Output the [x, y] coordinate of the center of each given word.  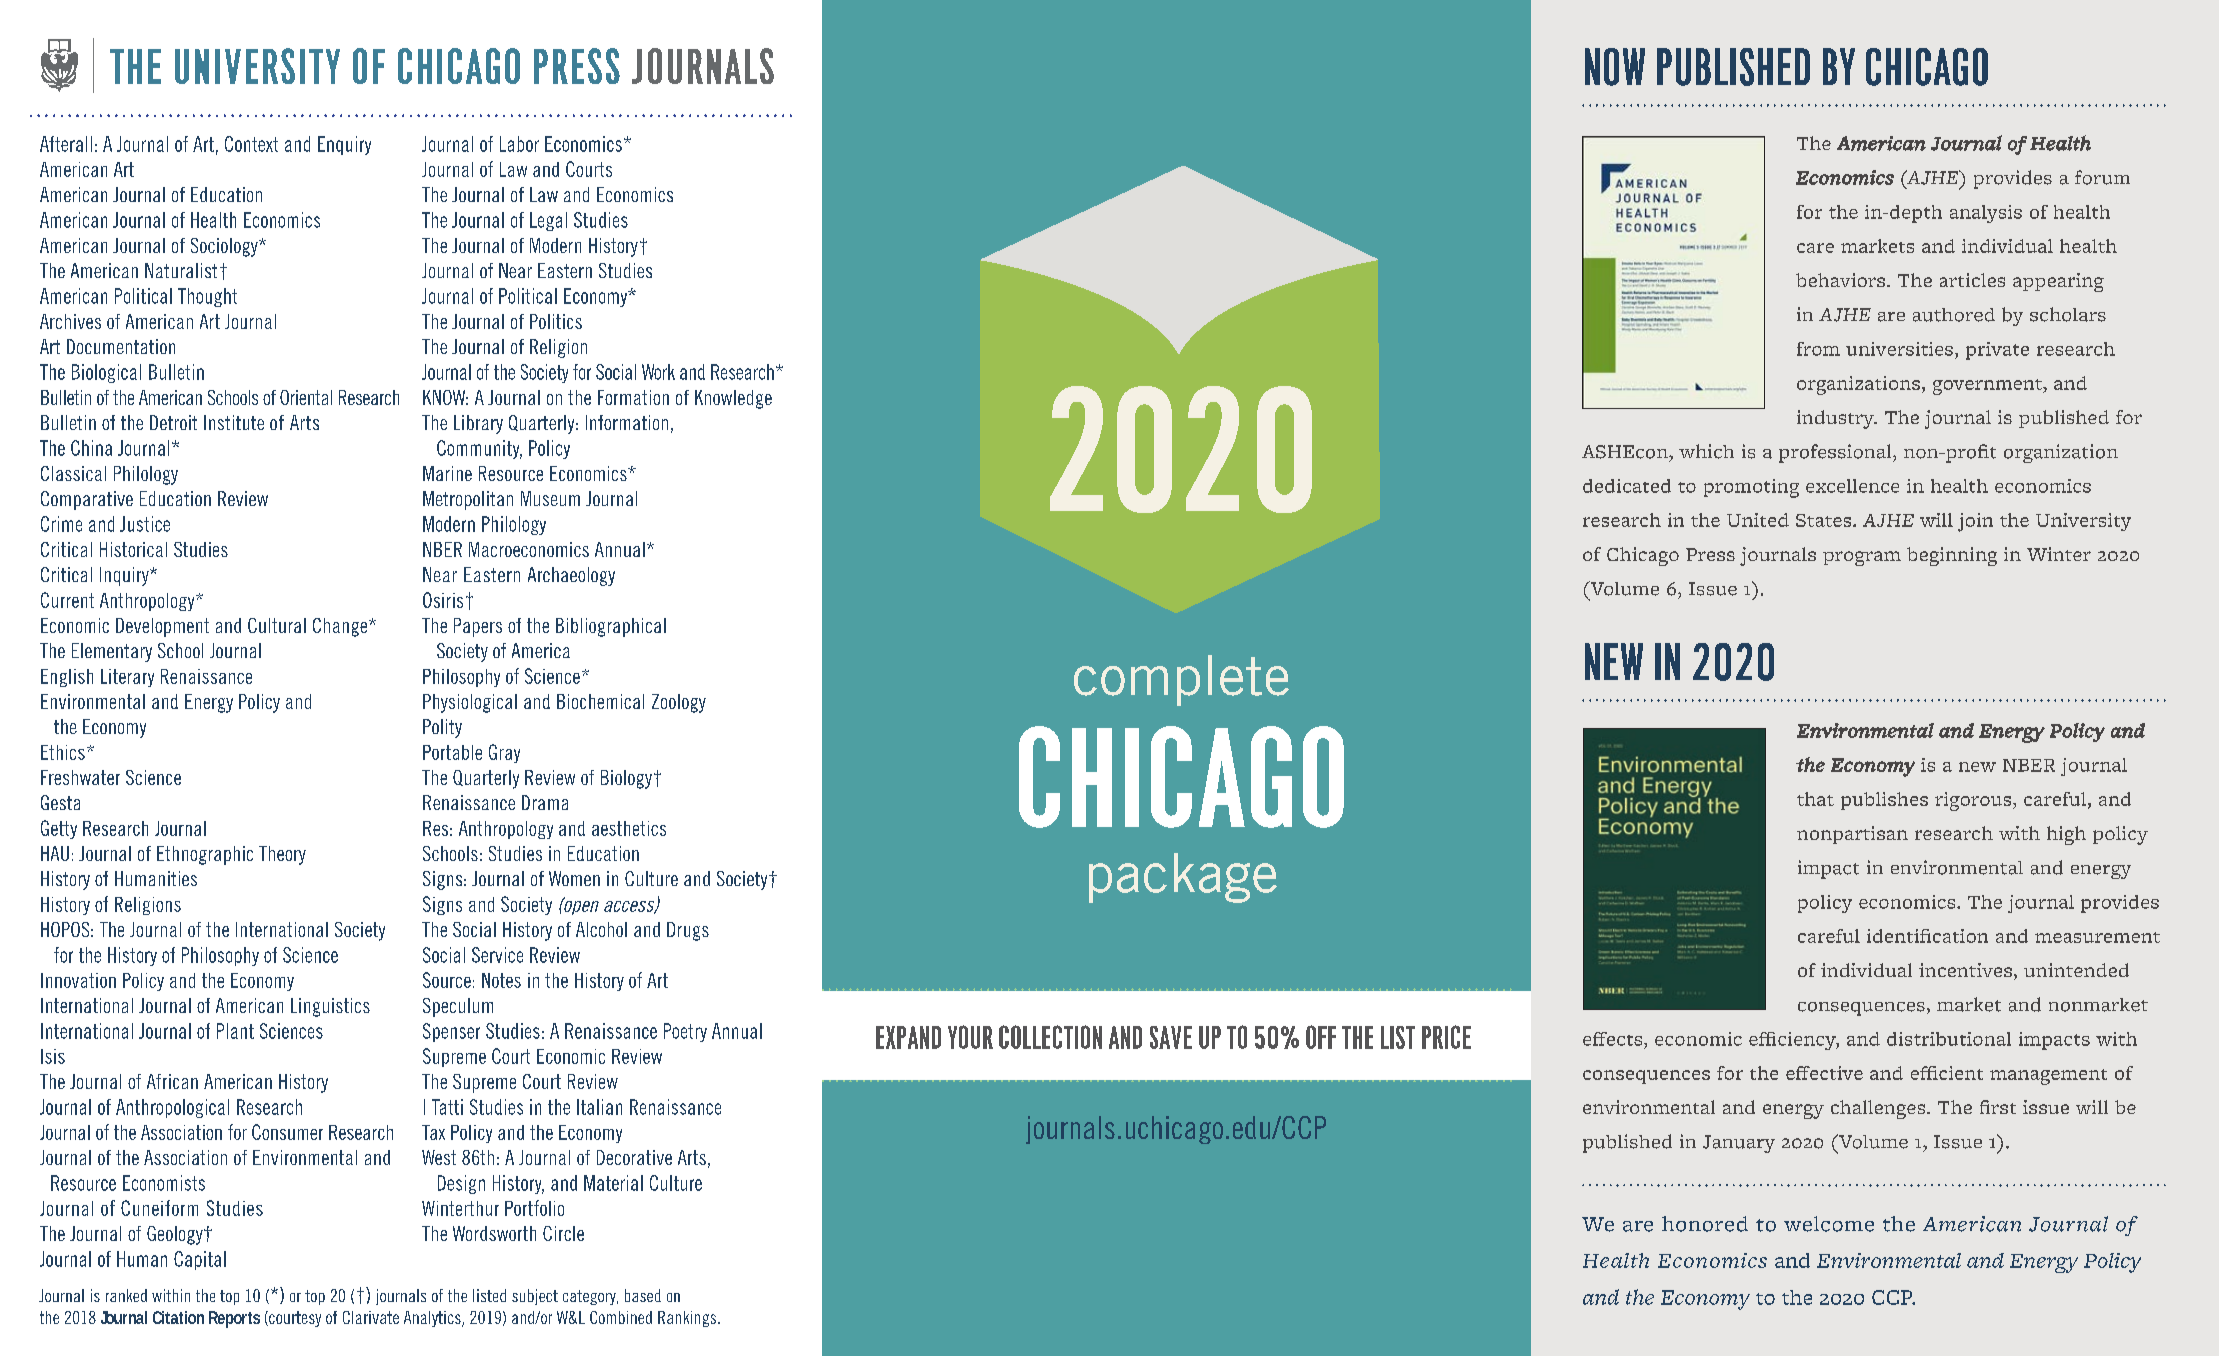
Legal [548, 221]
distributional [1949, 1039]
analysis [1986, 214]
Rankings [688, 1319]
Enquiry [344, 145]
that [1815, 799]
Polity [442, 728]
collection [1050, 1037]
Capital [200, 1260]
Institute [234, 422]
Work [658, 372]
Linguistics [330, 1007]
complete [1181, 680]
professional [1836, 453]
